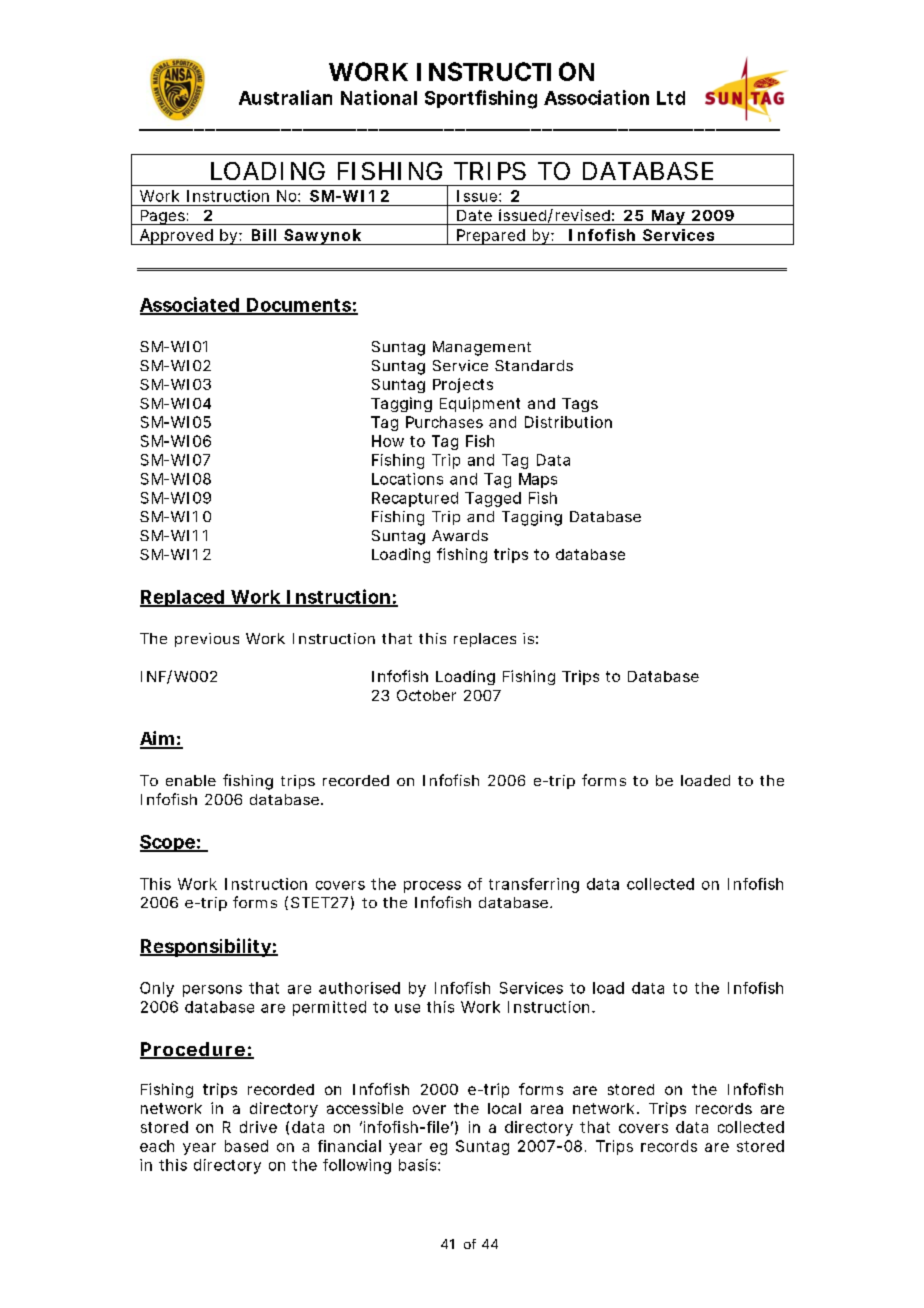 The height and width of the image is (1308, 924). I want to click on replaces, so click(485, 640).
